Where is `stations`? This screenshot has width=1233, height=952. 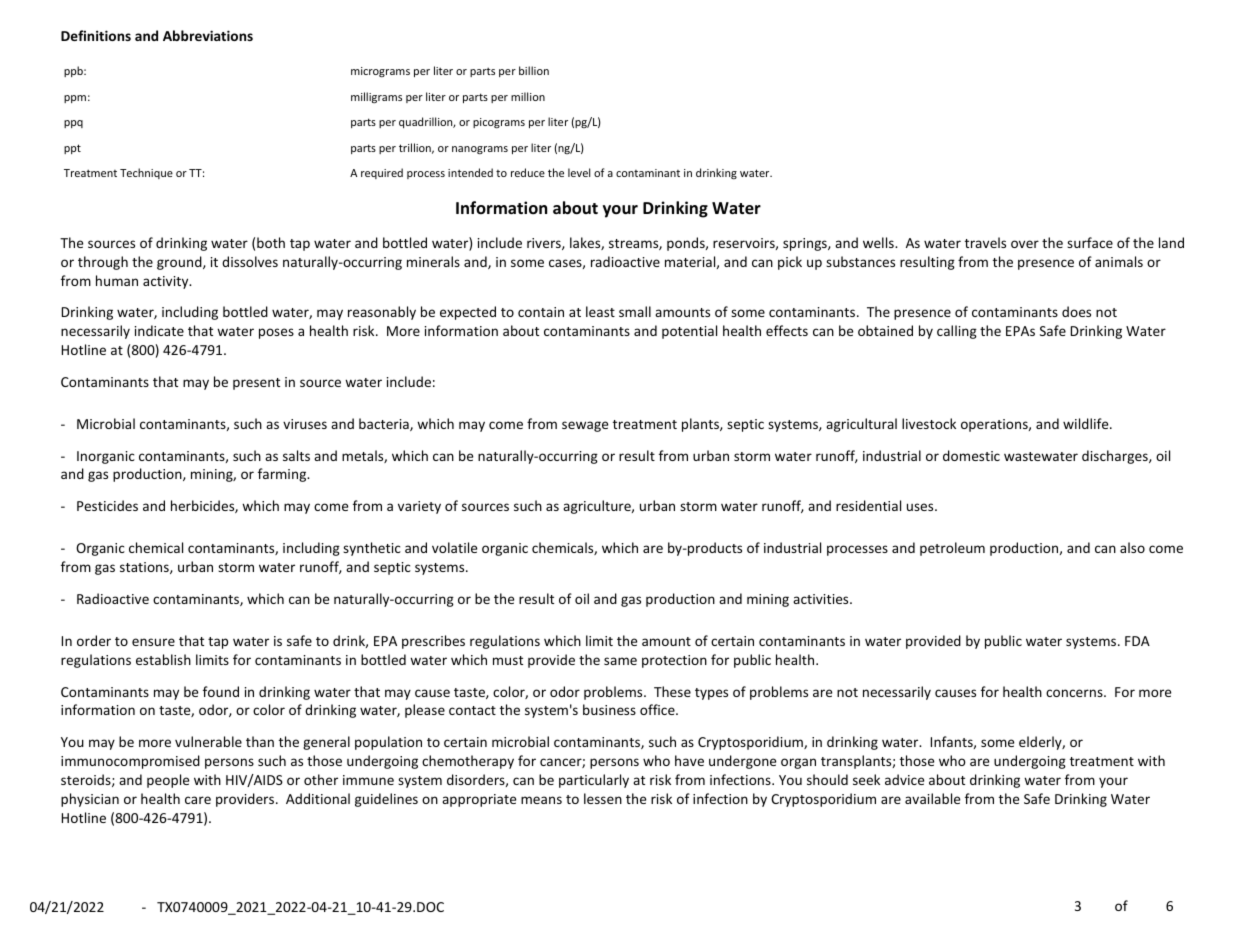
stations is located at coordinates (145, 568).
